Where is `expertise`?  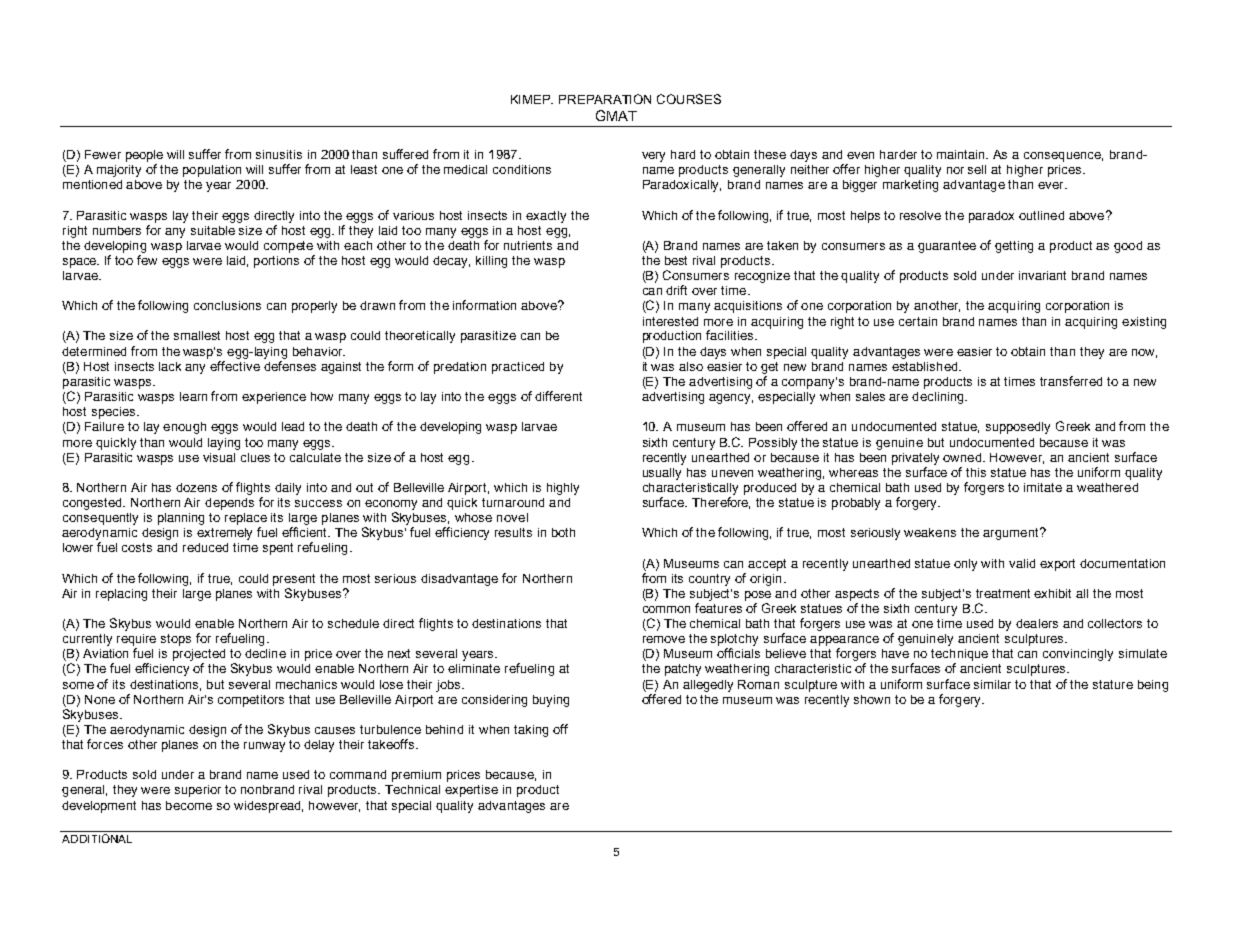
expertise is located at coordinates (471, 791).
